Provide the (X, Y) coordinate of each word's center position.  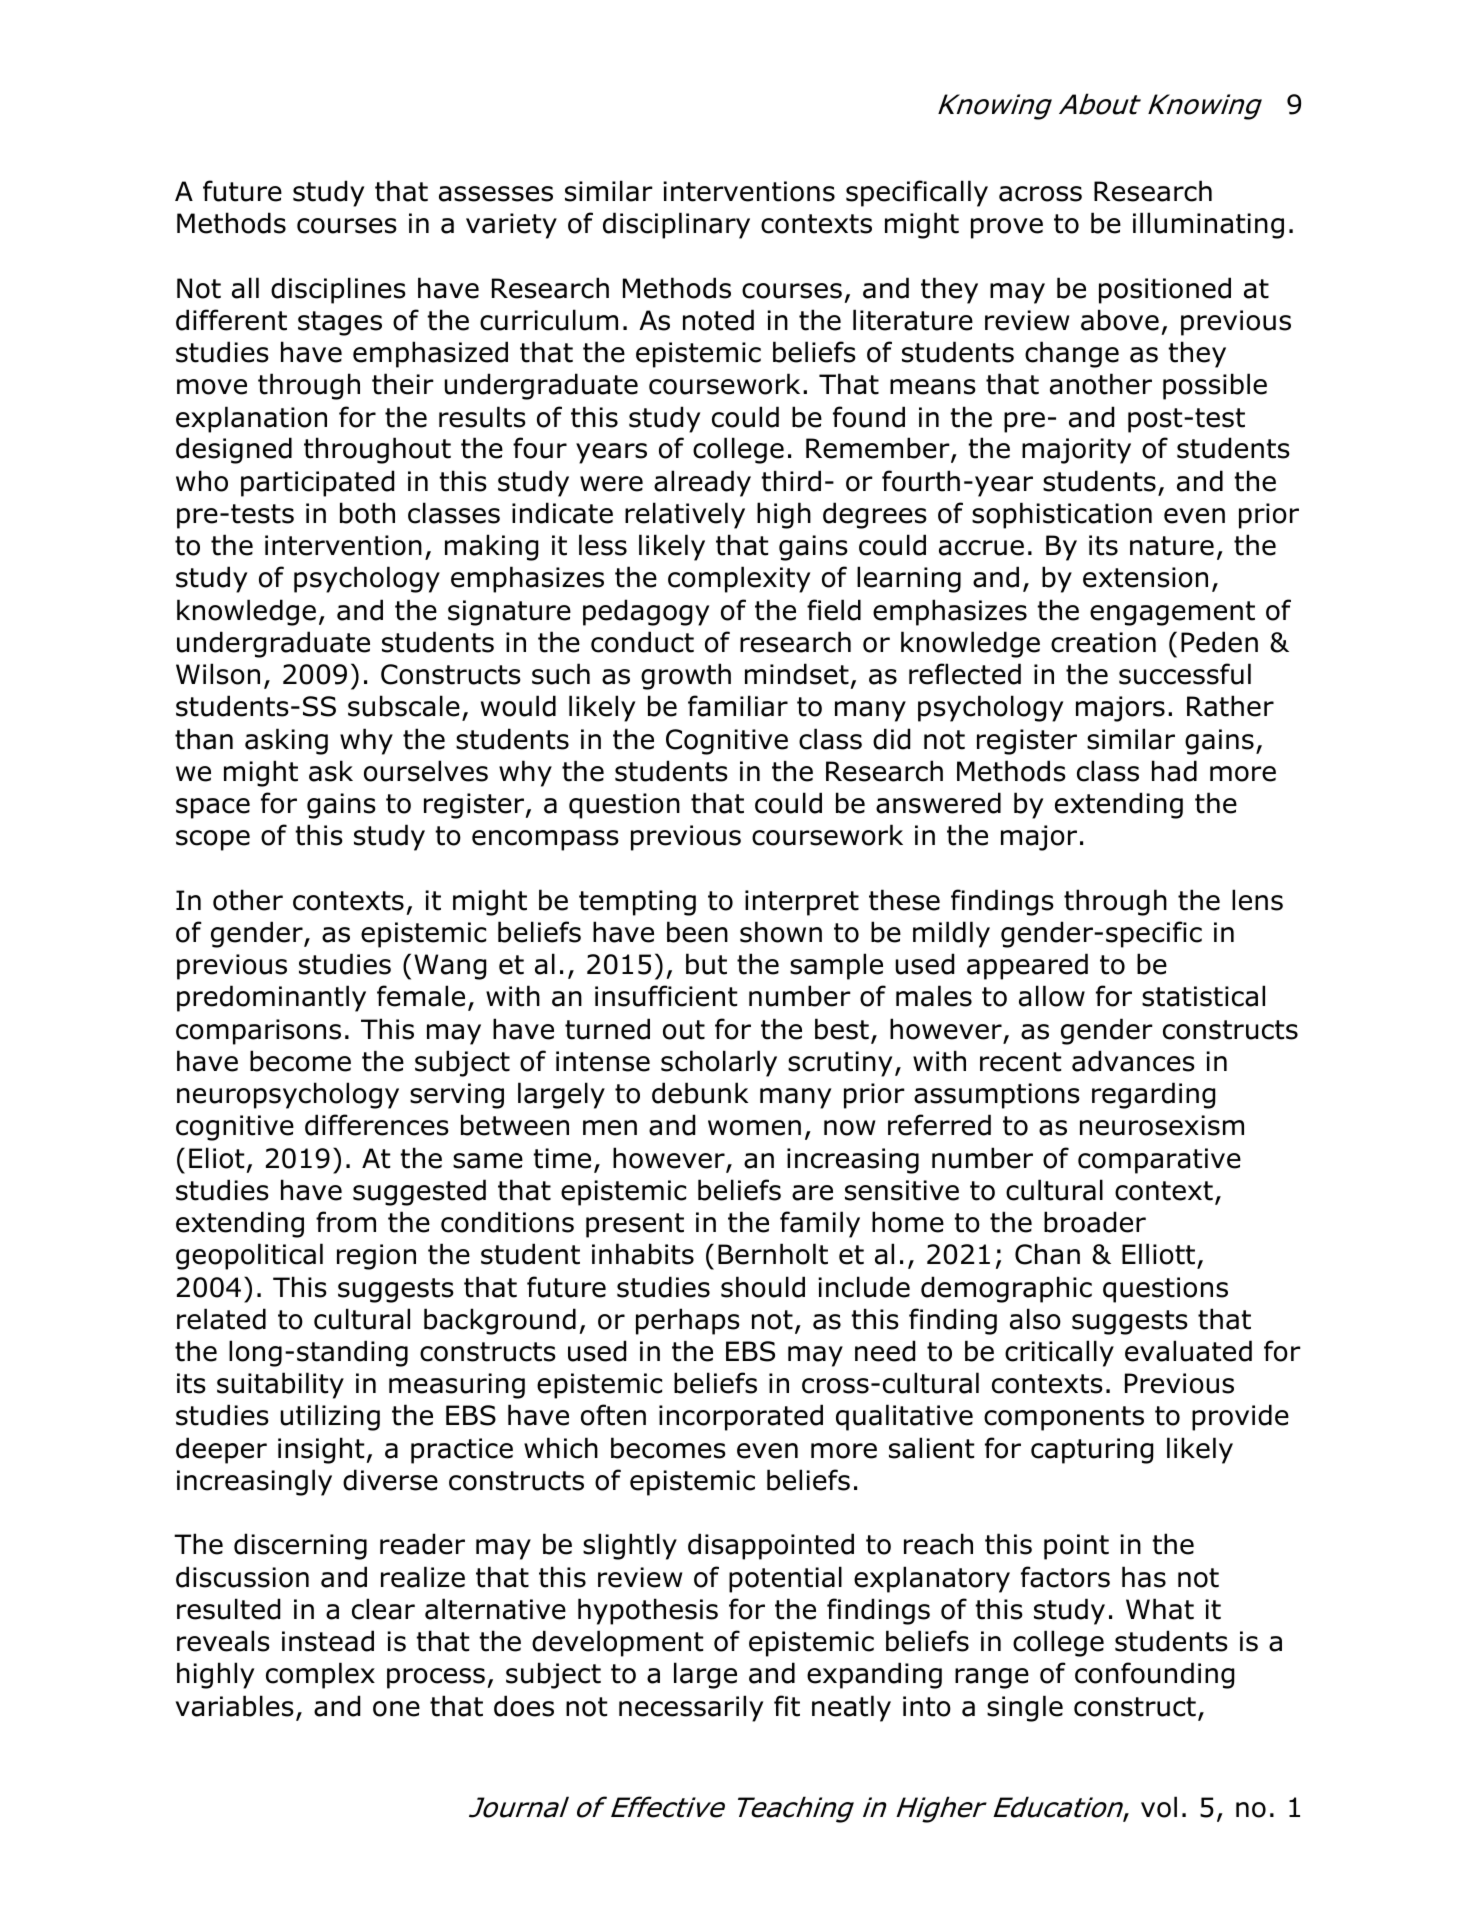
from (346, 1222)
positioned (1165, 290)
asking (286, 741)
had (1174, 771)
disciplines (338, 290)
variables (235, 1706)
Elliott (1160, 1255)
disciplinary (676, 225)
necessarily (691, 1708)
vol (1159, 1807)
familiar (738, 706)
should (763, 1287)
